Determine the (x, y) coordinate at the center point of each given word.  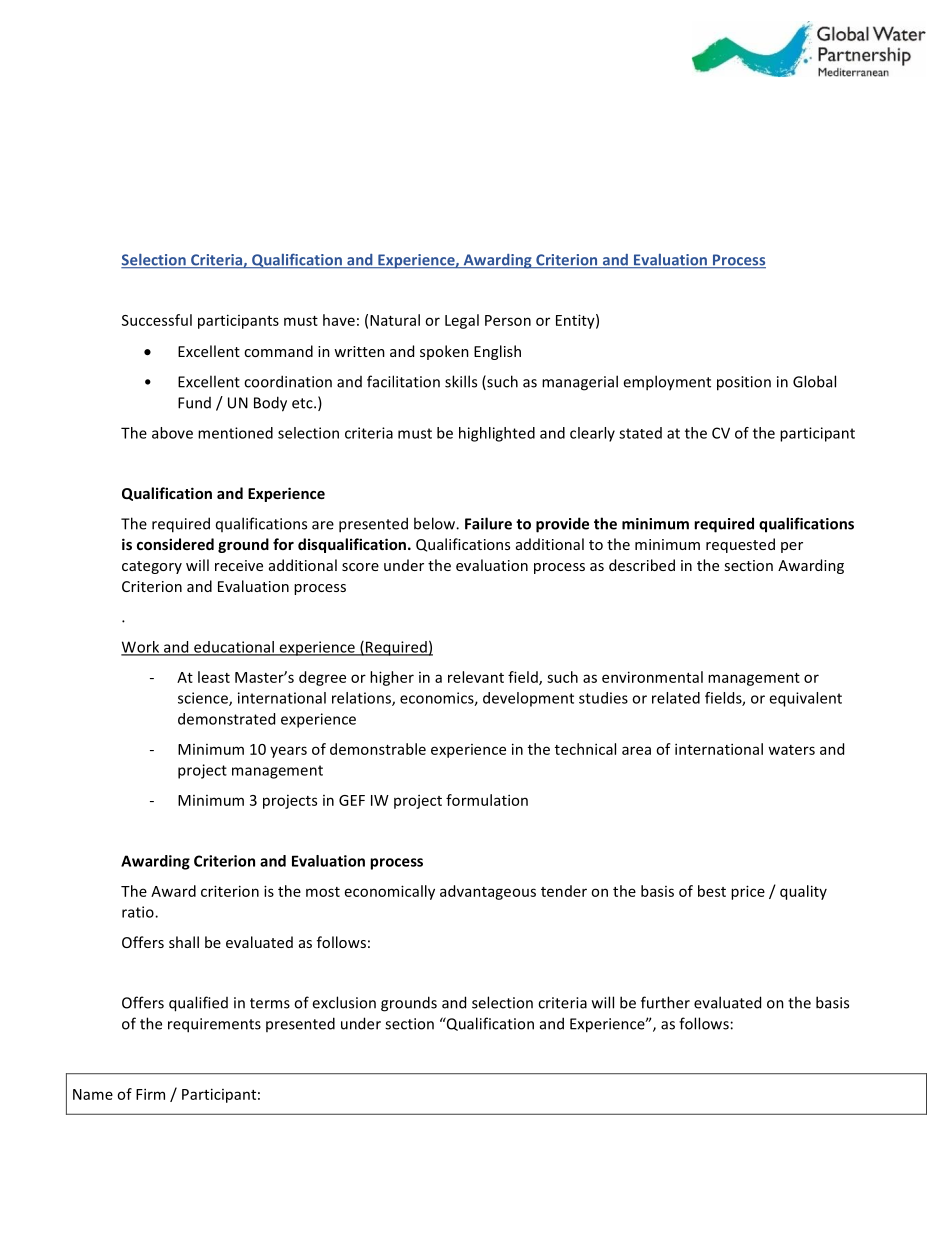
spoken (444, 352)
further (665, 1002)
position (744, 383)
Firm (150, 1094)
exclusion (344, 1002)
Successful (157, 320)
